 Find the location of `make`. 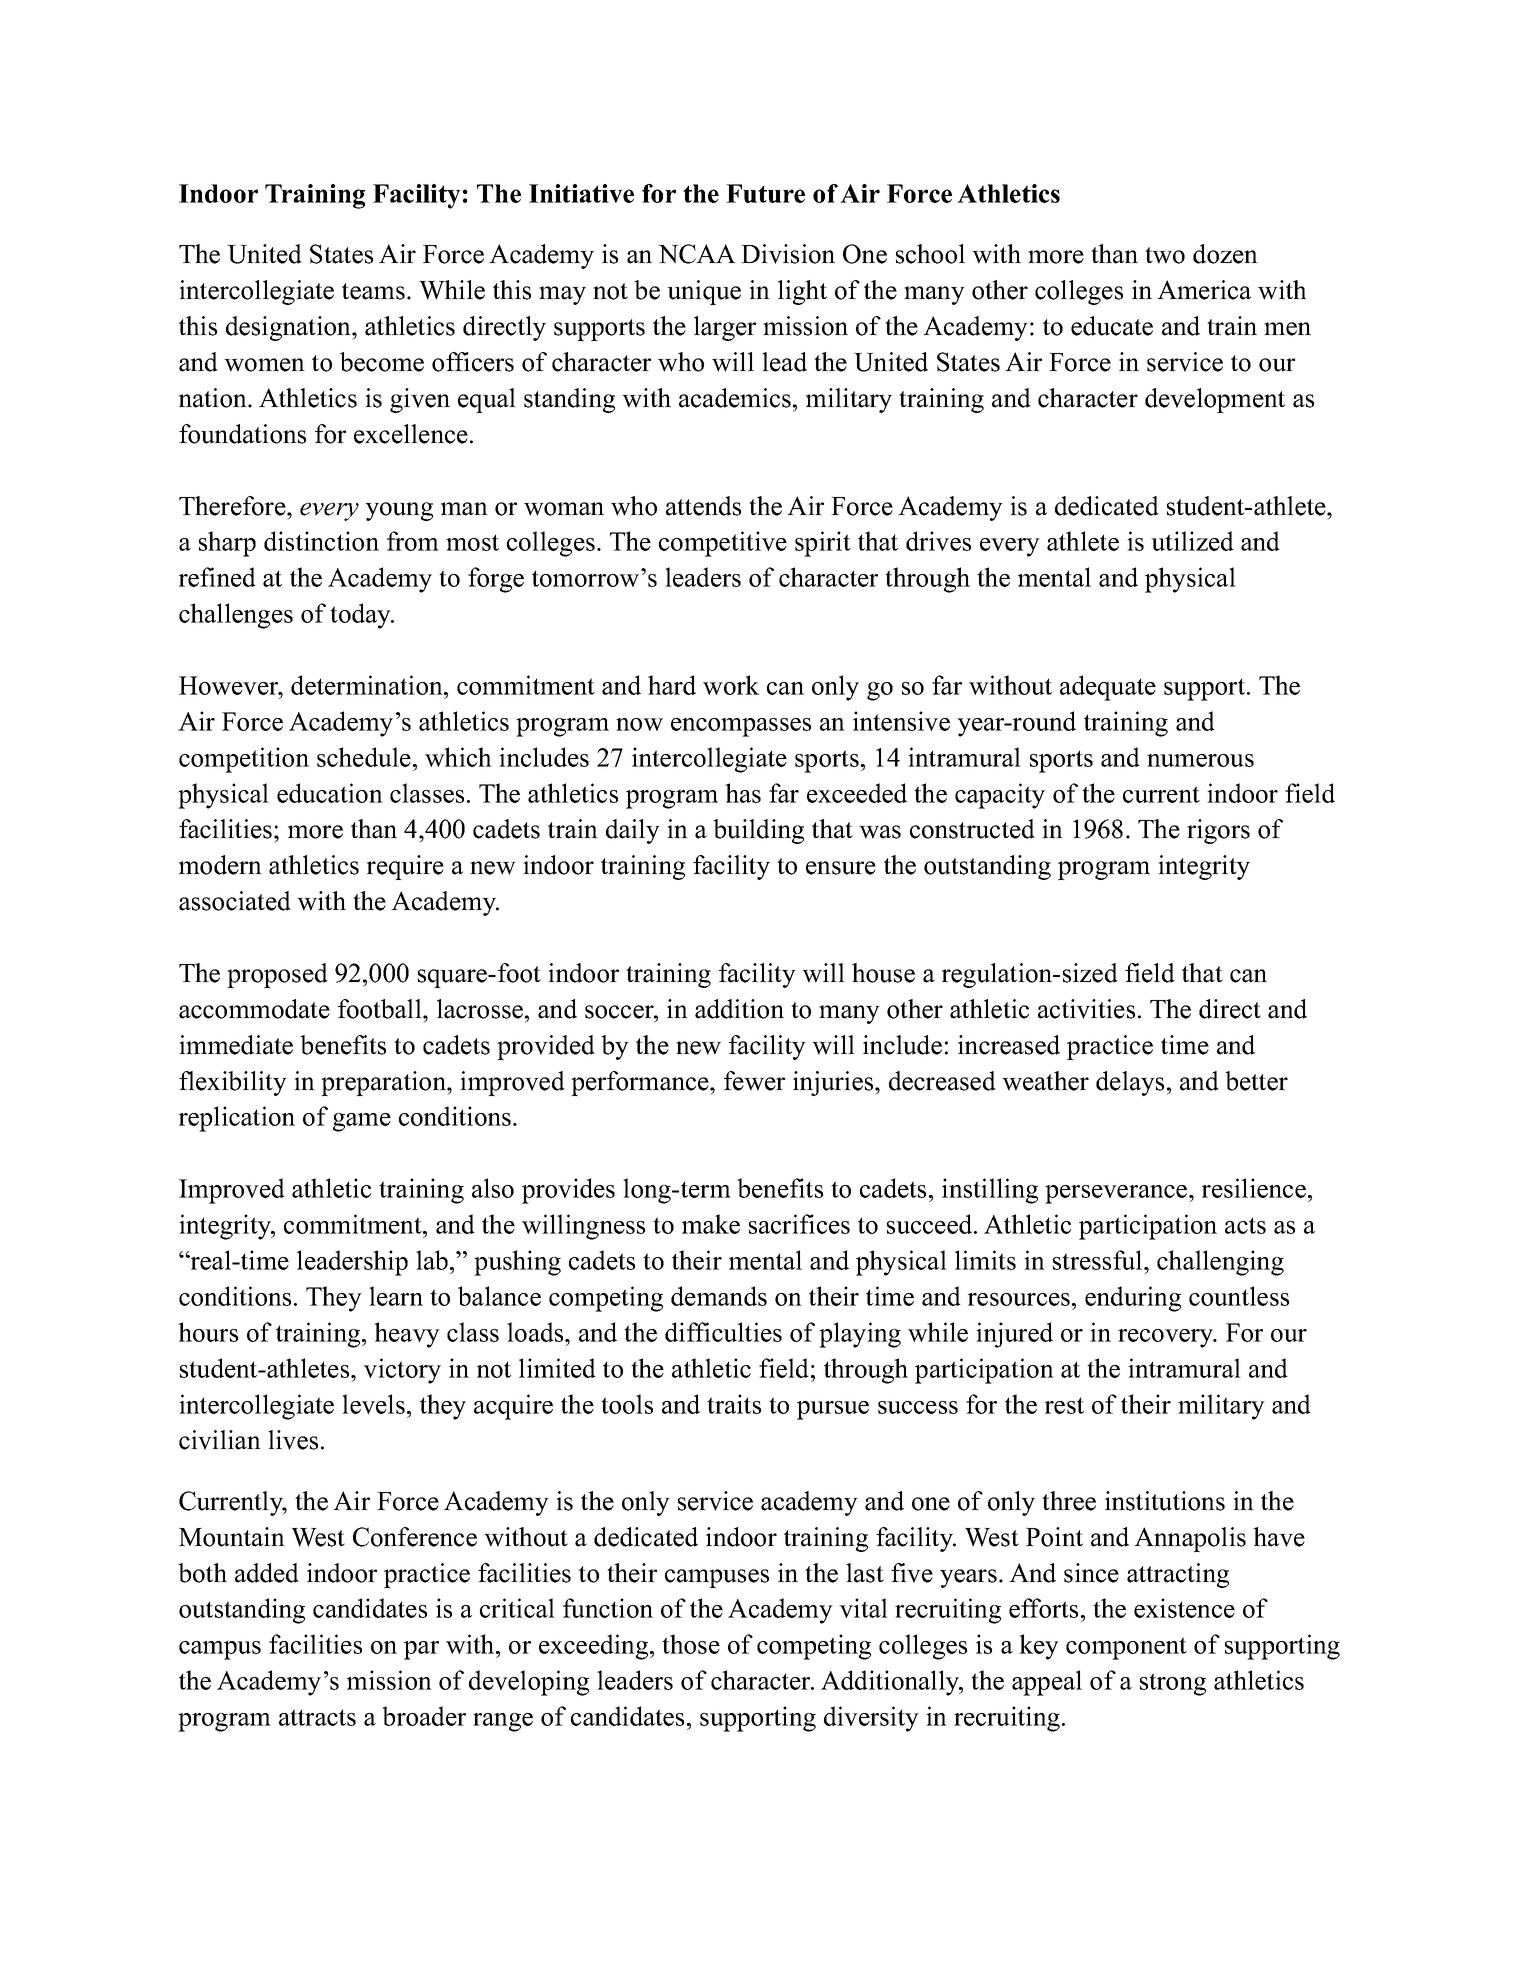

make is located at coordinates (711, 1224).
